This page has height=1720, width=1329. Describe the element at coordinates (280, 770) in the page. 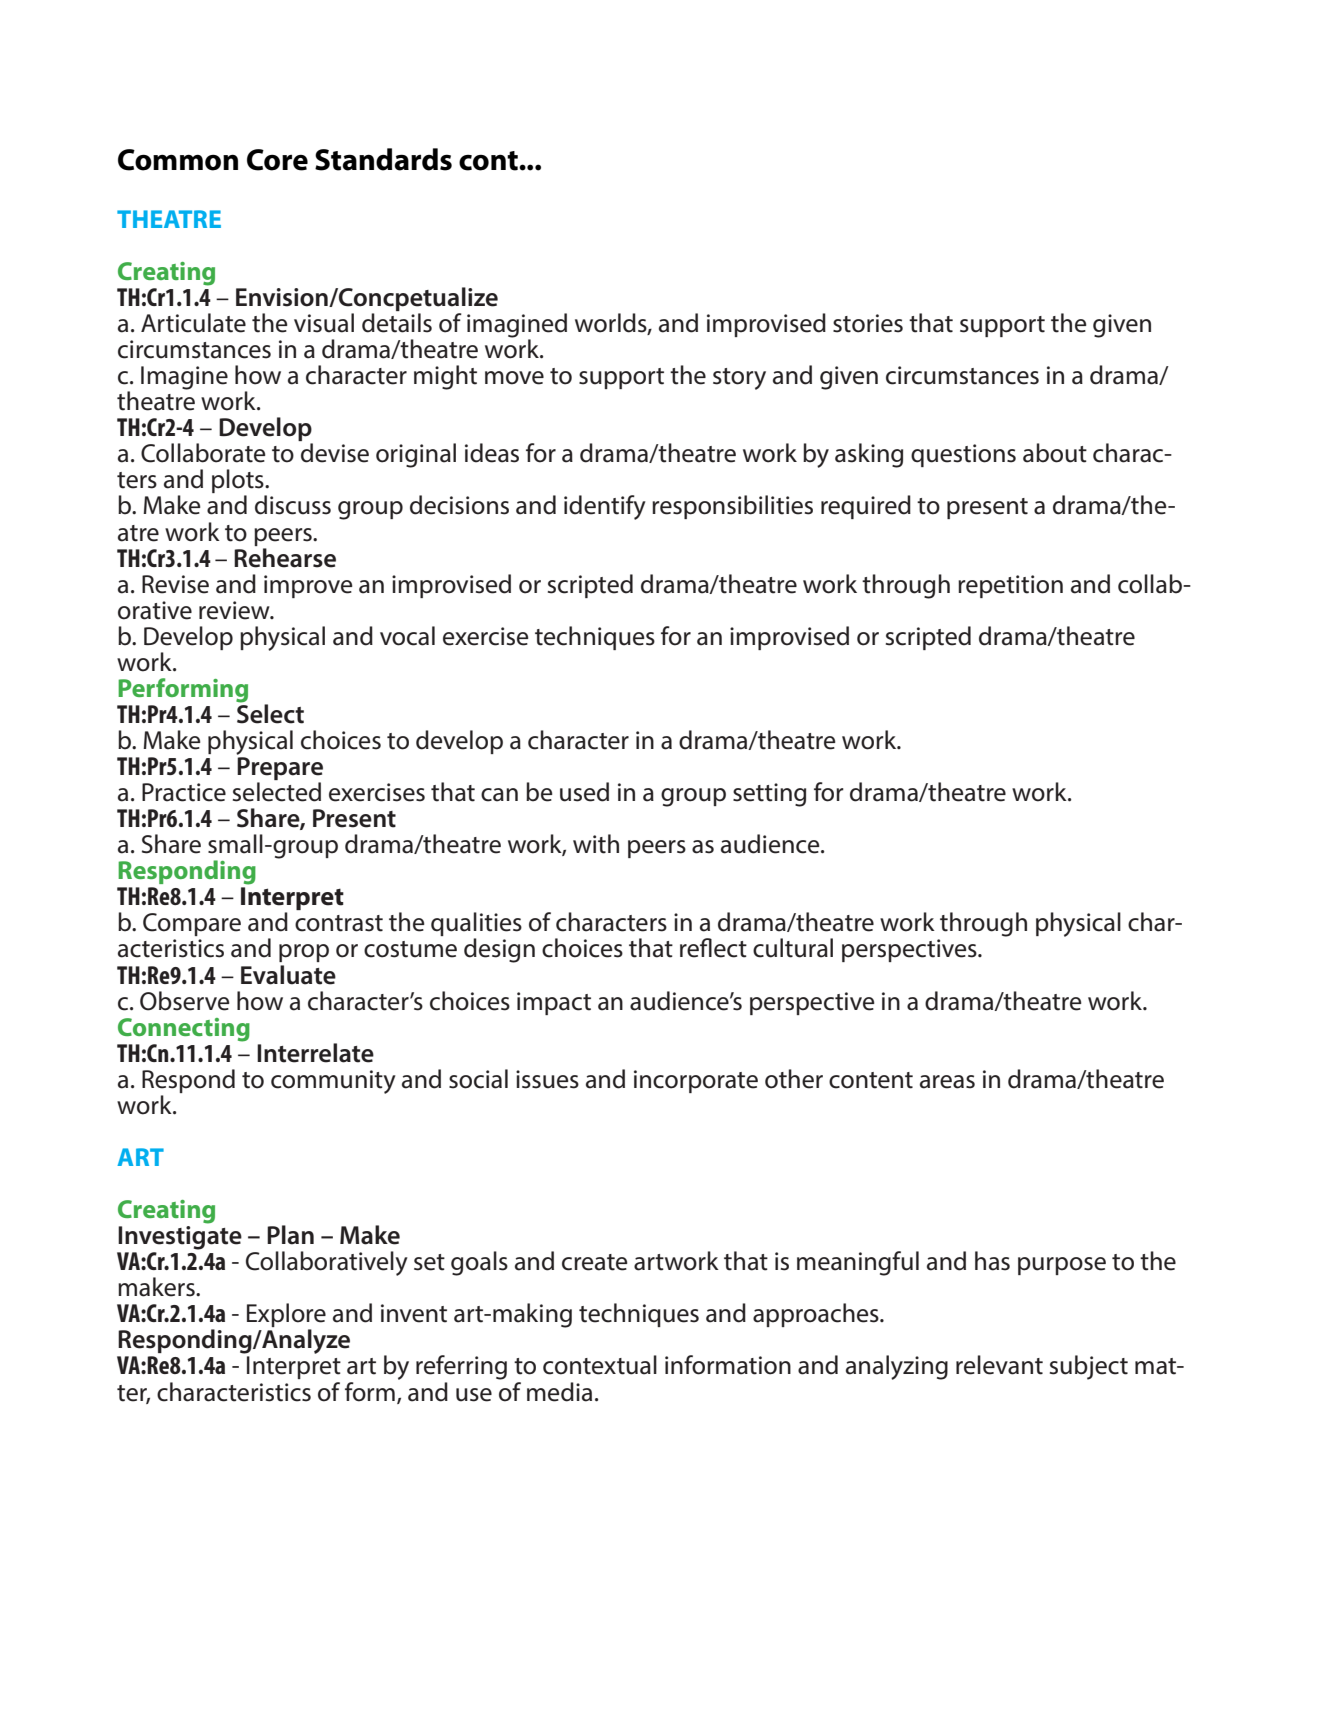

I see `Prepare` at that location.
